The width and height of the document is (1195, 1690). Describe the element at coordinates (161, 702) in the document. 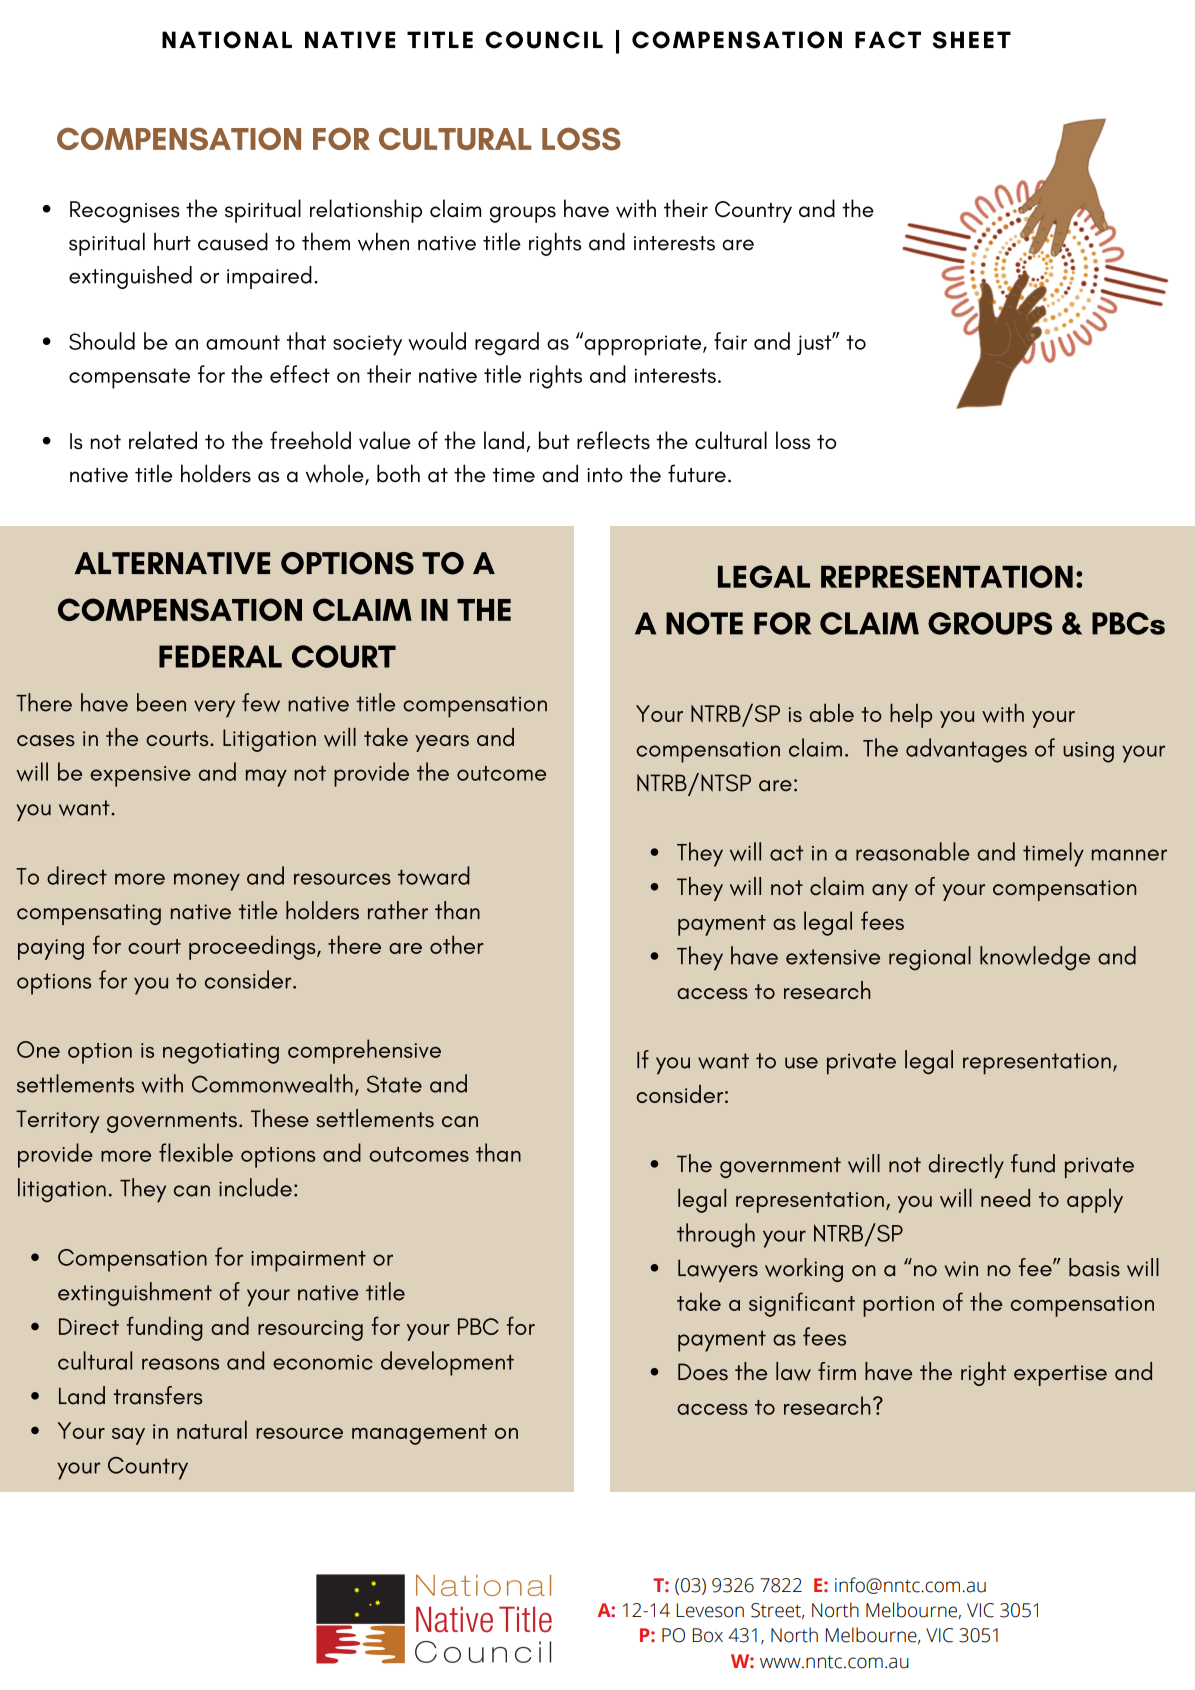

I see `been` at that location.
